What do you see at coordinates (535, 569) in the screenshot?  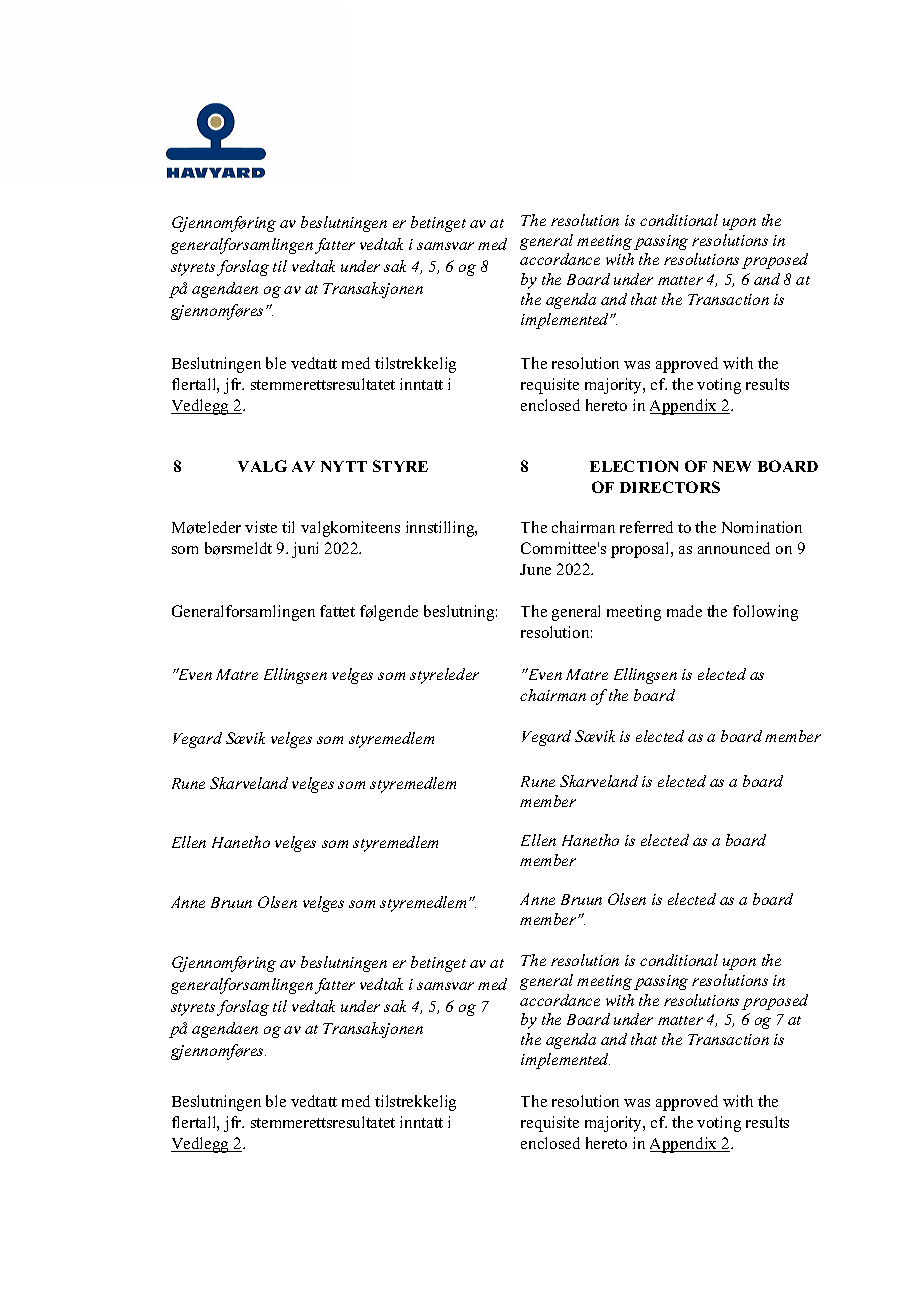 I see `June` at bounding box center [535, 569].
